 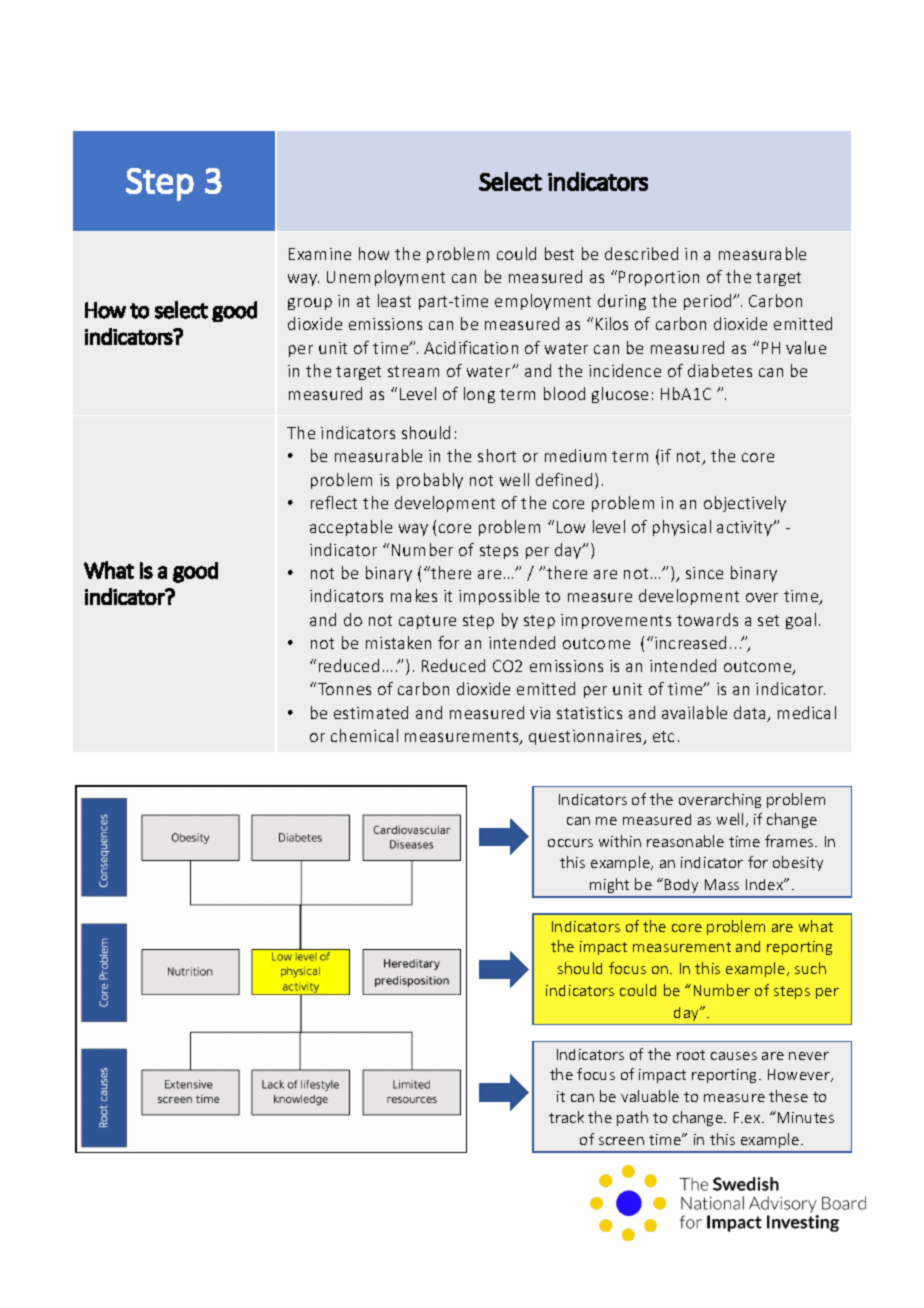 What do you see at coordinates (709, 302) in the screenshot?
I see `period` at bounding box center [709, 302].
